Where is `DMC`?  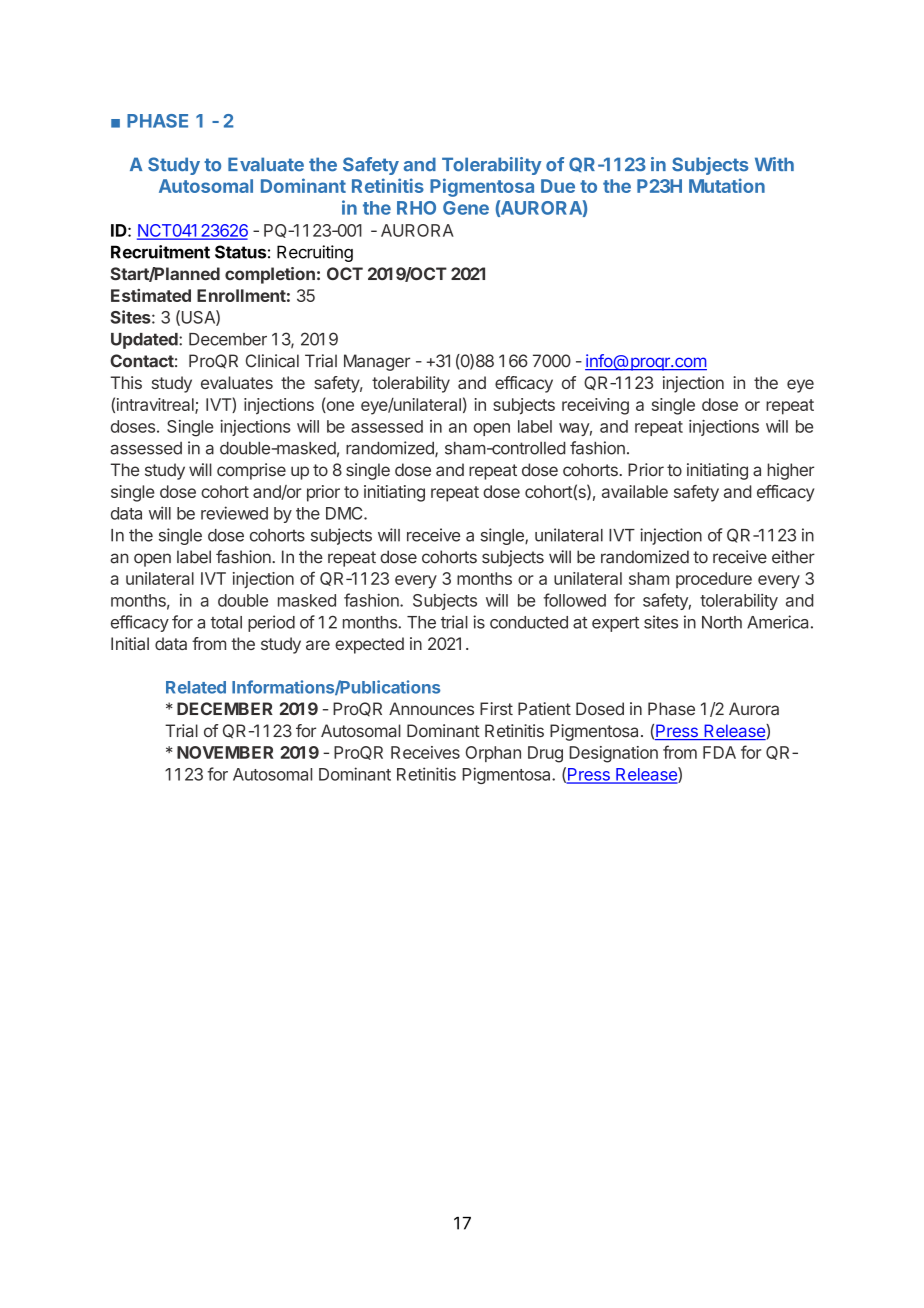
DMC is located at coordinates (345, 513).
